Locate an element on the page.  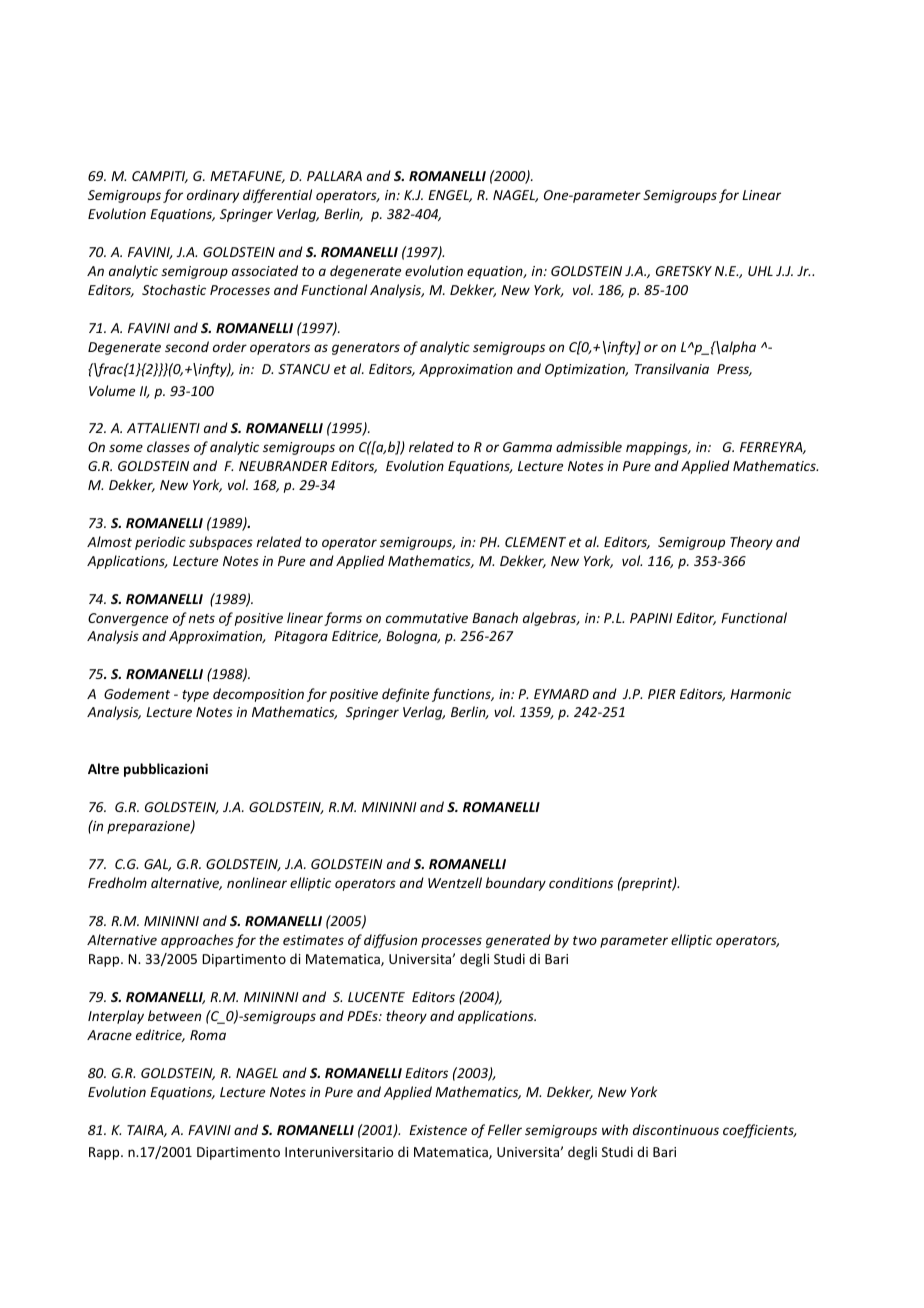
definite is located at coordinates (405, 695).
